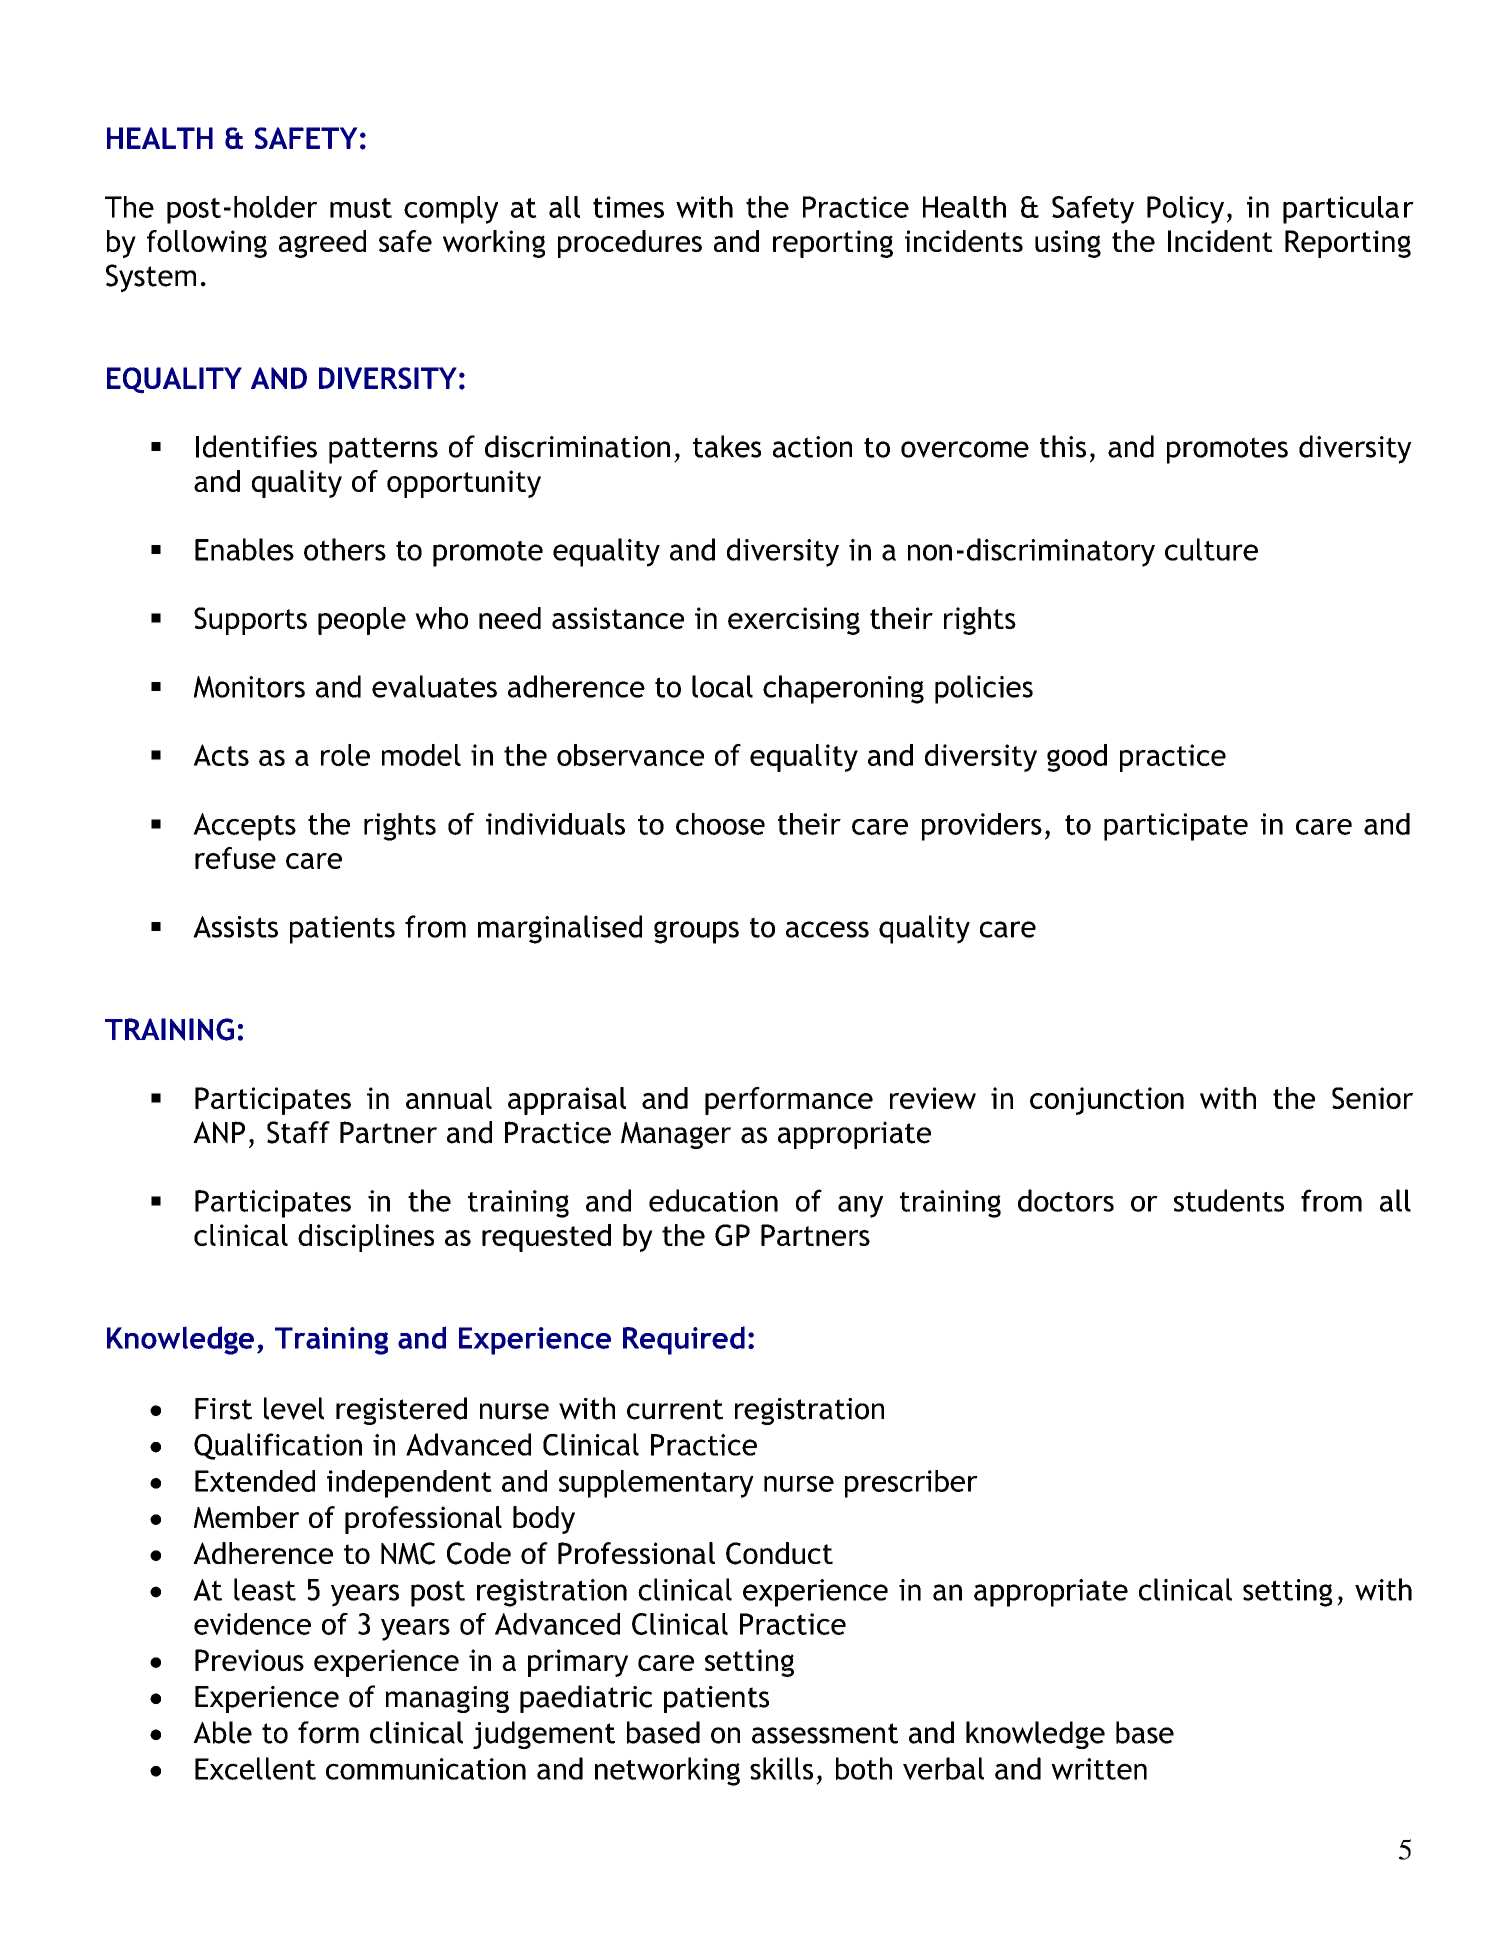 The width and height of the document is (1506, 1948). Describe the element at coordinates (255, 1768) in the document. I see `Excellent` at that location.
